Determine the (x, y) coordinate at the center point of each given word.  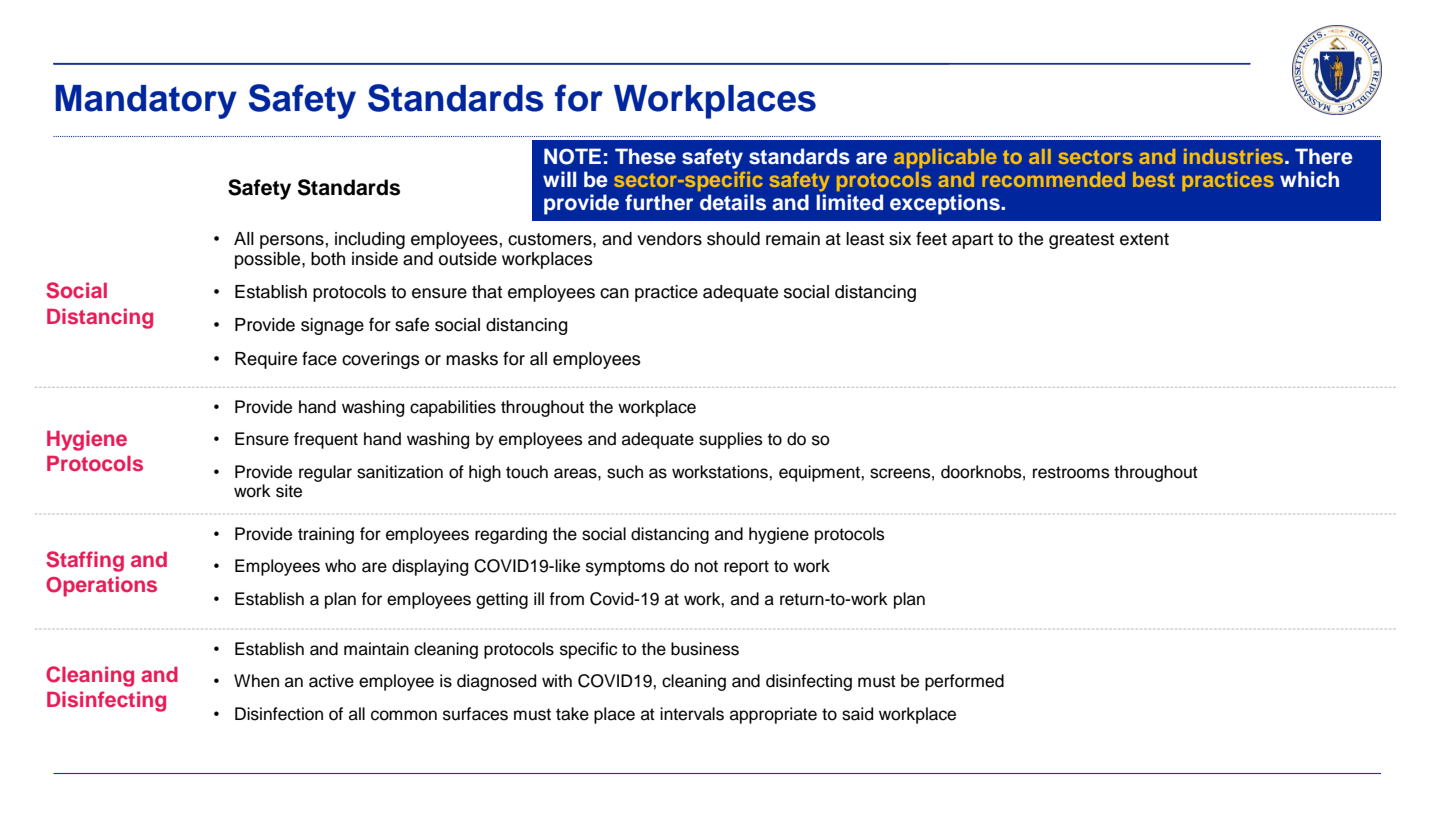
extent (1144, 239)
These (645, 156)
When (256, 681)
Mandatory (146, 102)
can (614, 293)
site (289, 491)
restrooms (1071, 472)
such (625, 472)
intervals (692, 714)
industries (1235, 156)
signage (332, 326)
